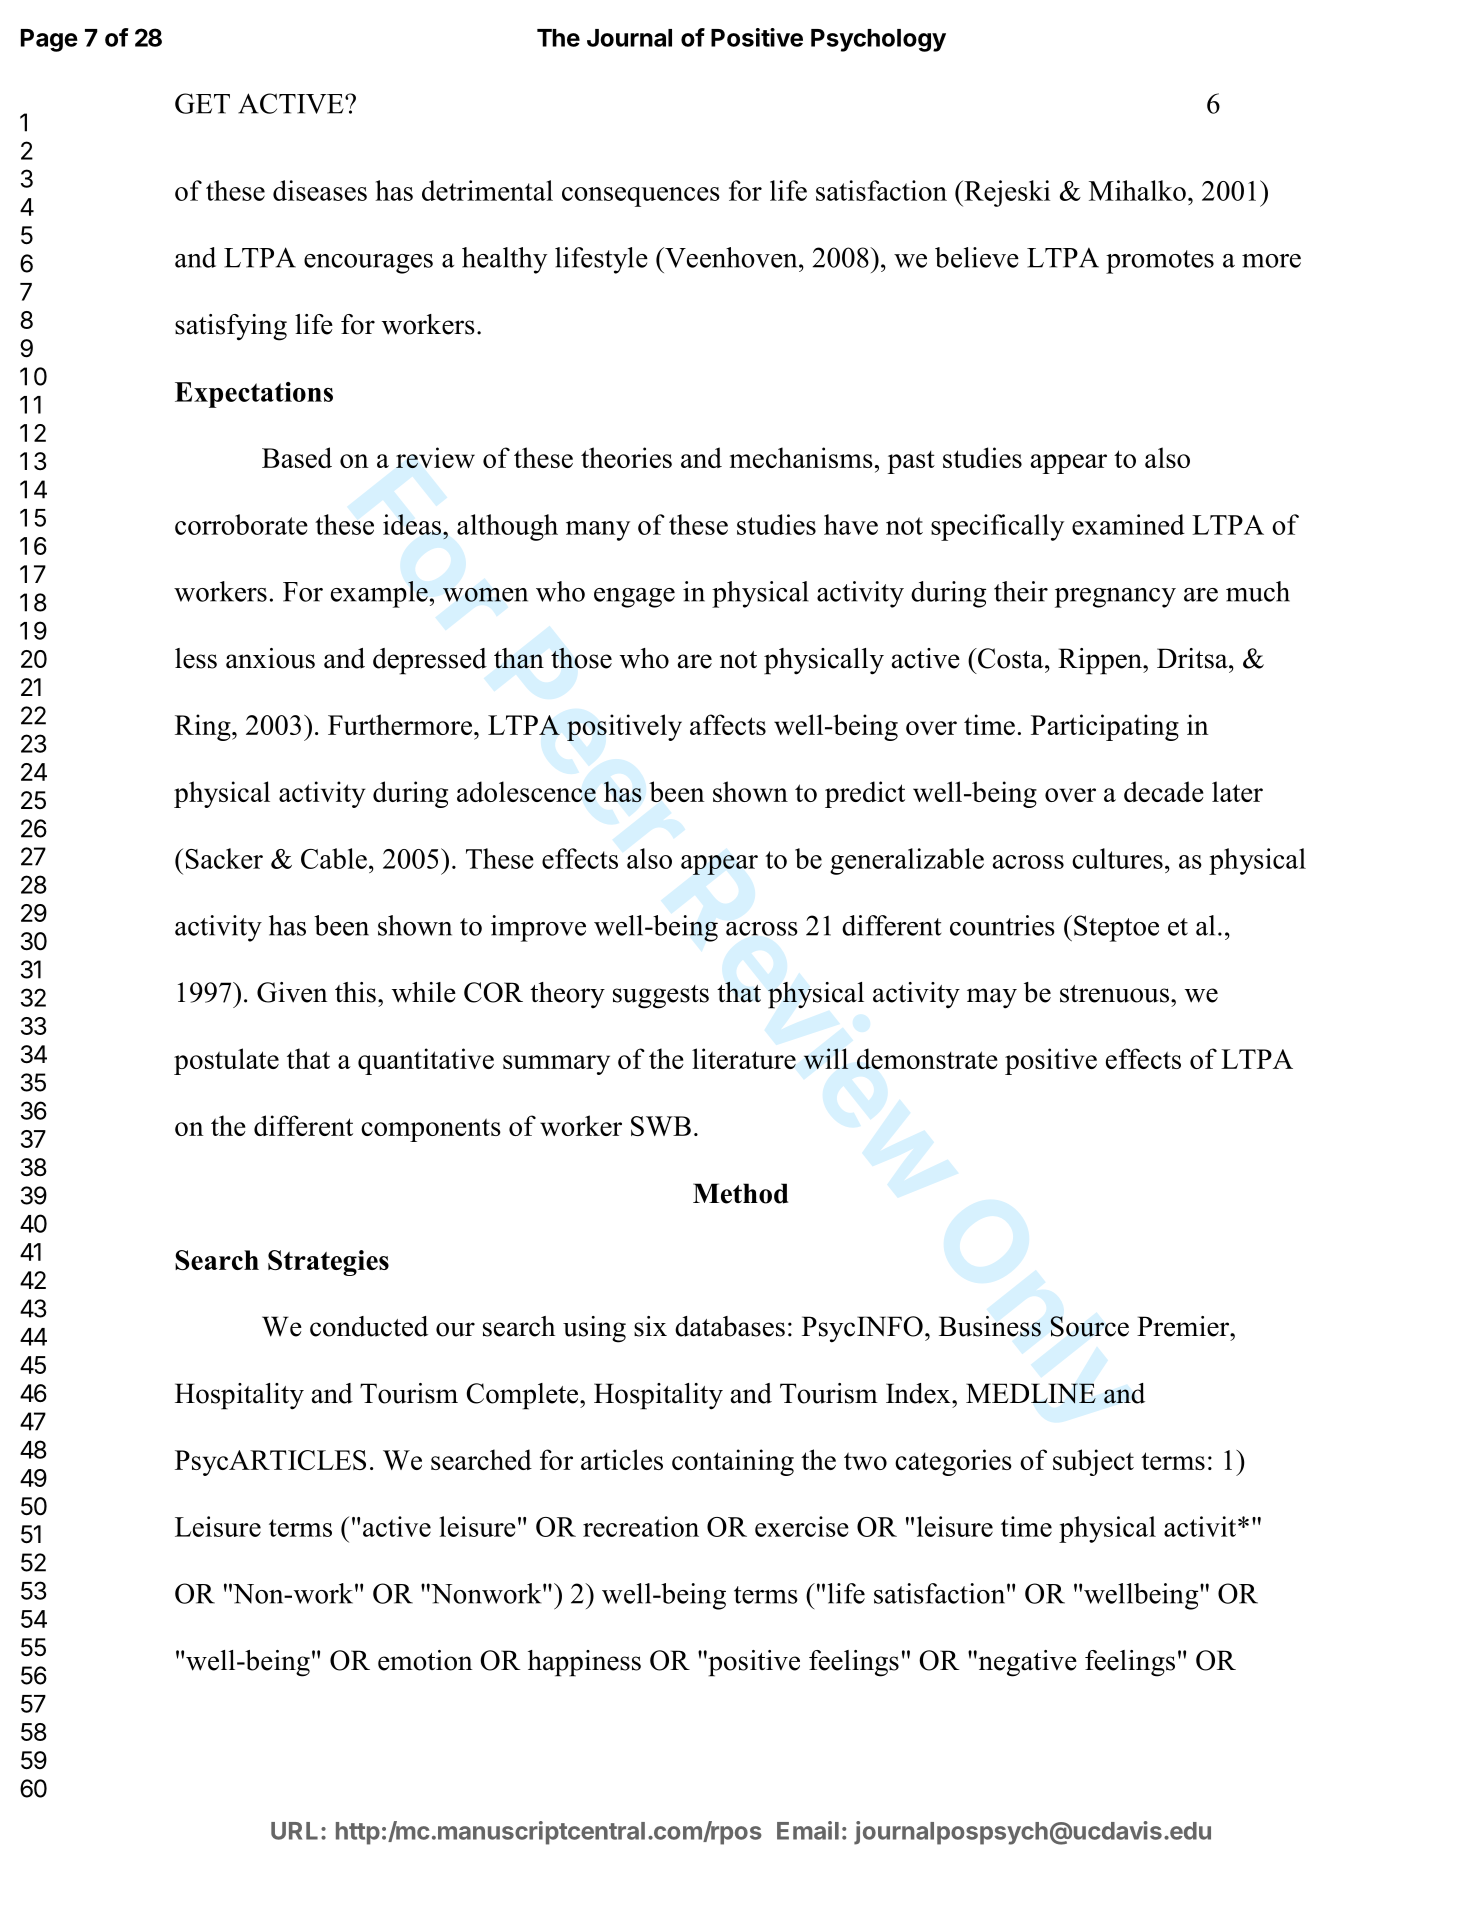 Image resolution: width=1482 pixels, height=1917 pixels. I want to click on those, so click(581, 658).
